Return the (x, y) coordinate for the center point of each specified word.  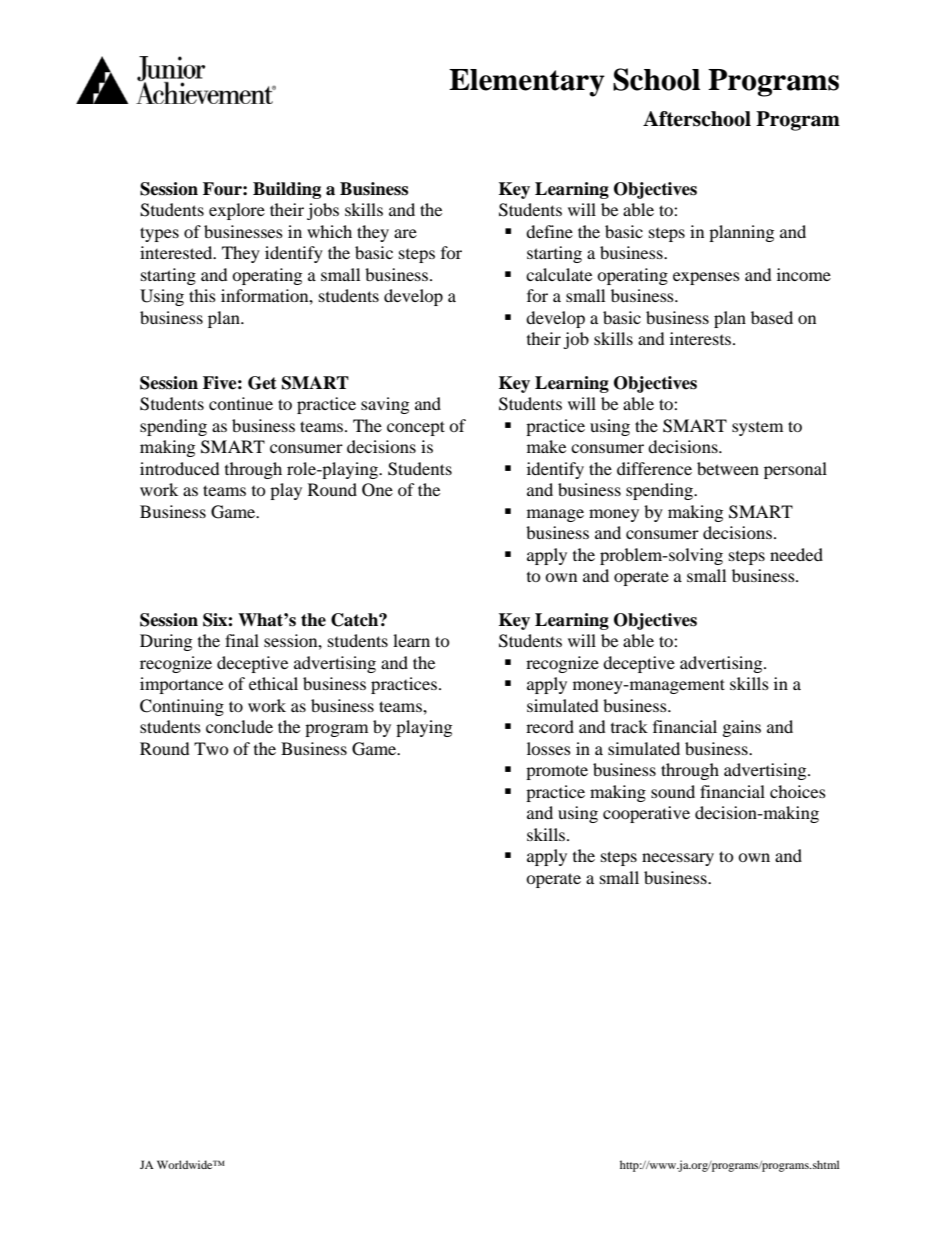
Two (211, 748)
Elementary (527, 83)
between (728, 468)
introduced (180, 468)
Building (287, 190)
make (546, 446)
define (549, 231)
